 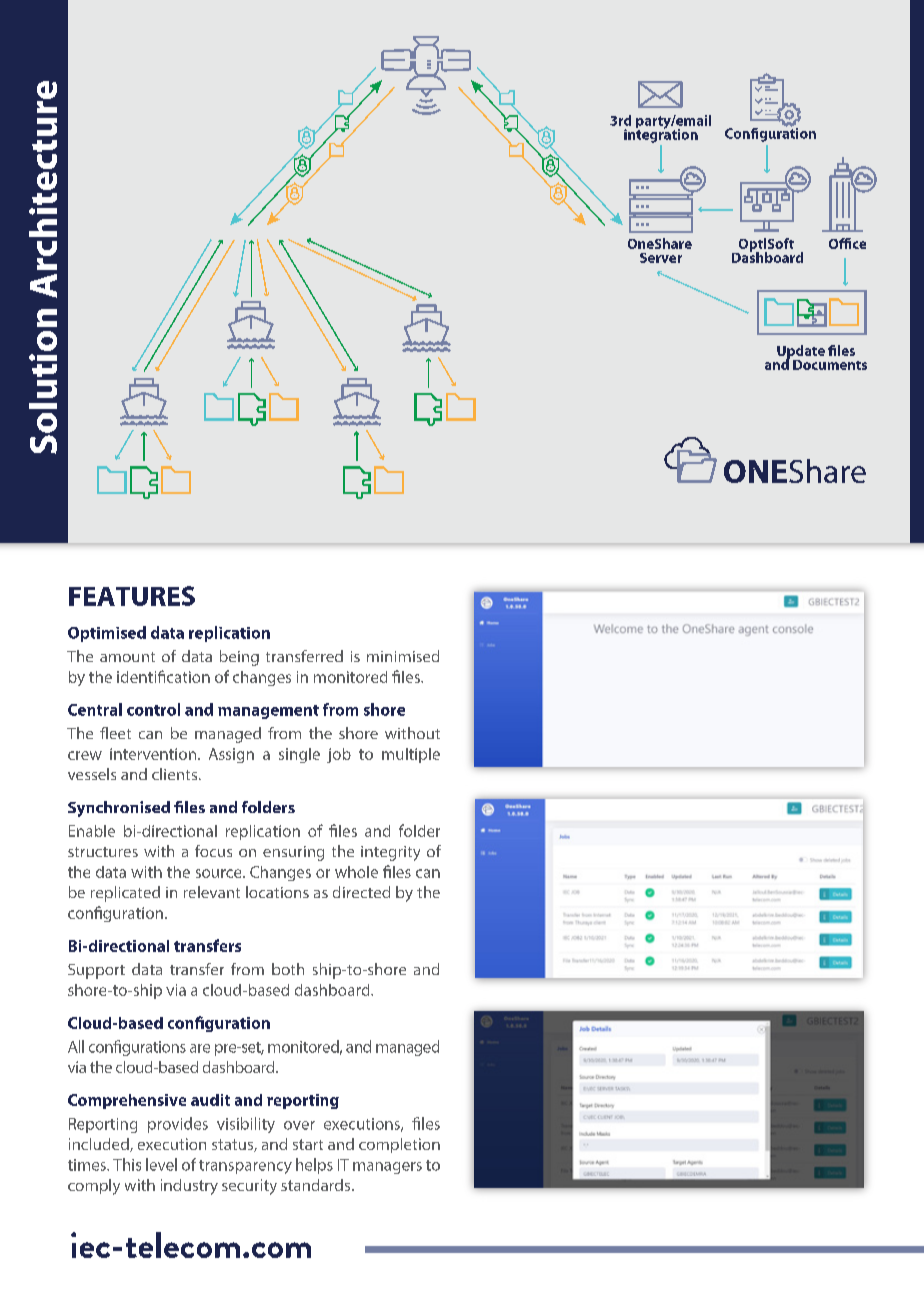 What do you see at coordinates (403, 656) in the page?
I see `minimised` at bounding box center [403, 656].
